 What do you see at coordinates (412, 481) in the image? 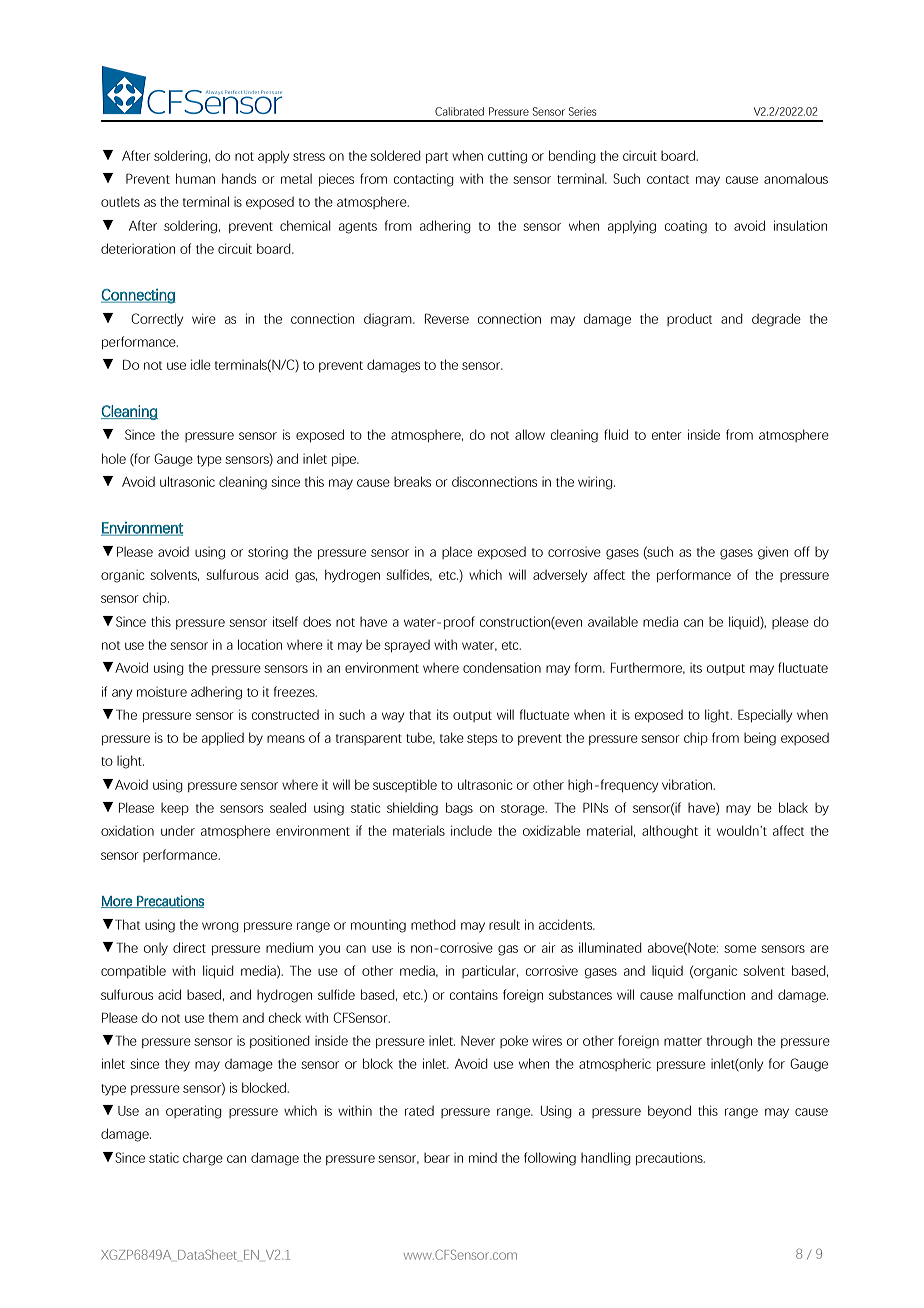
I see `breaks` at bounding box center [412, 481].
